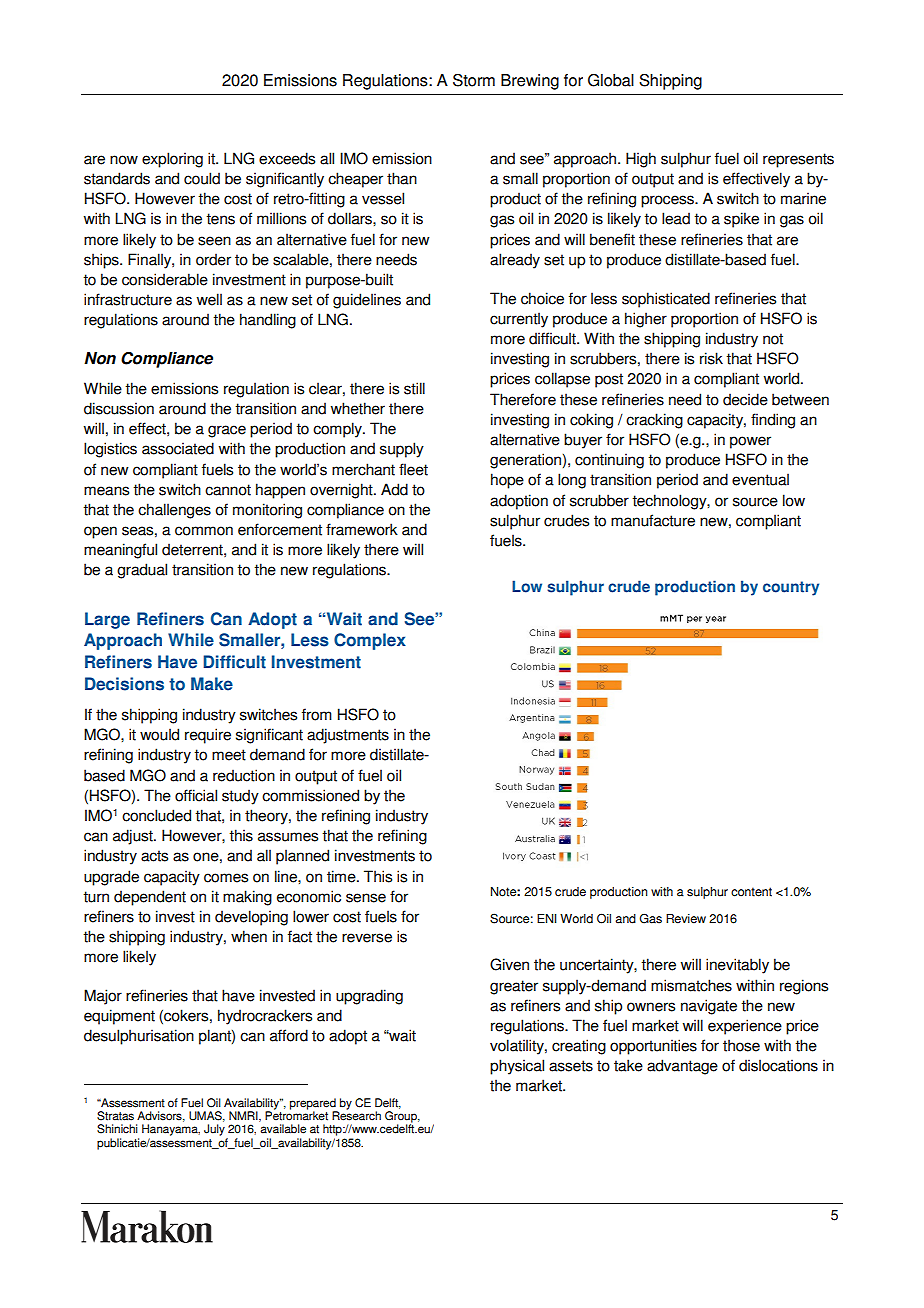  I want to click on Non, so click(100, 358).
